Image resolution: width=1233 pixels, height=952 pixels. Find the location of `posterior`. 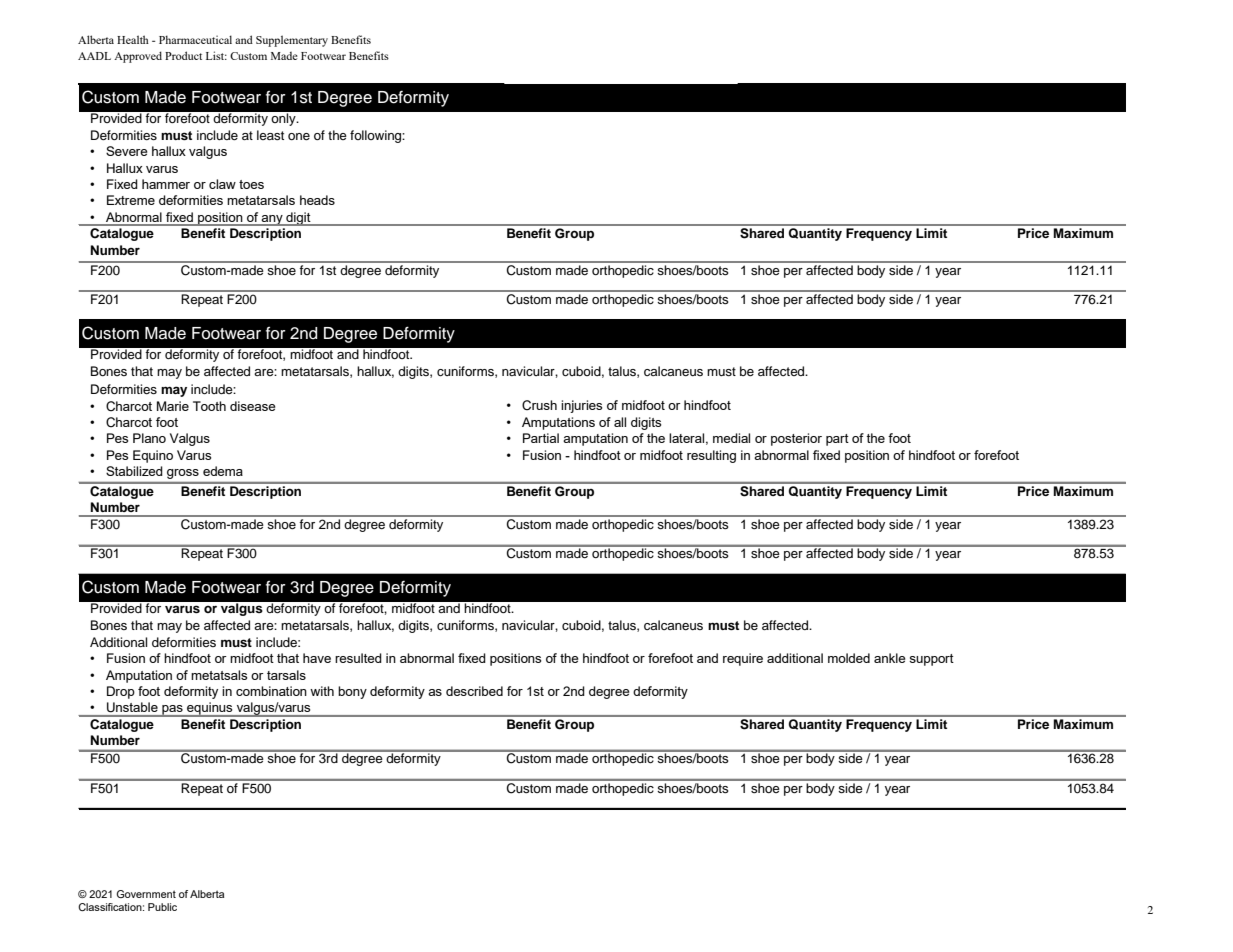

posterior is located at coordinates (796, 439).
